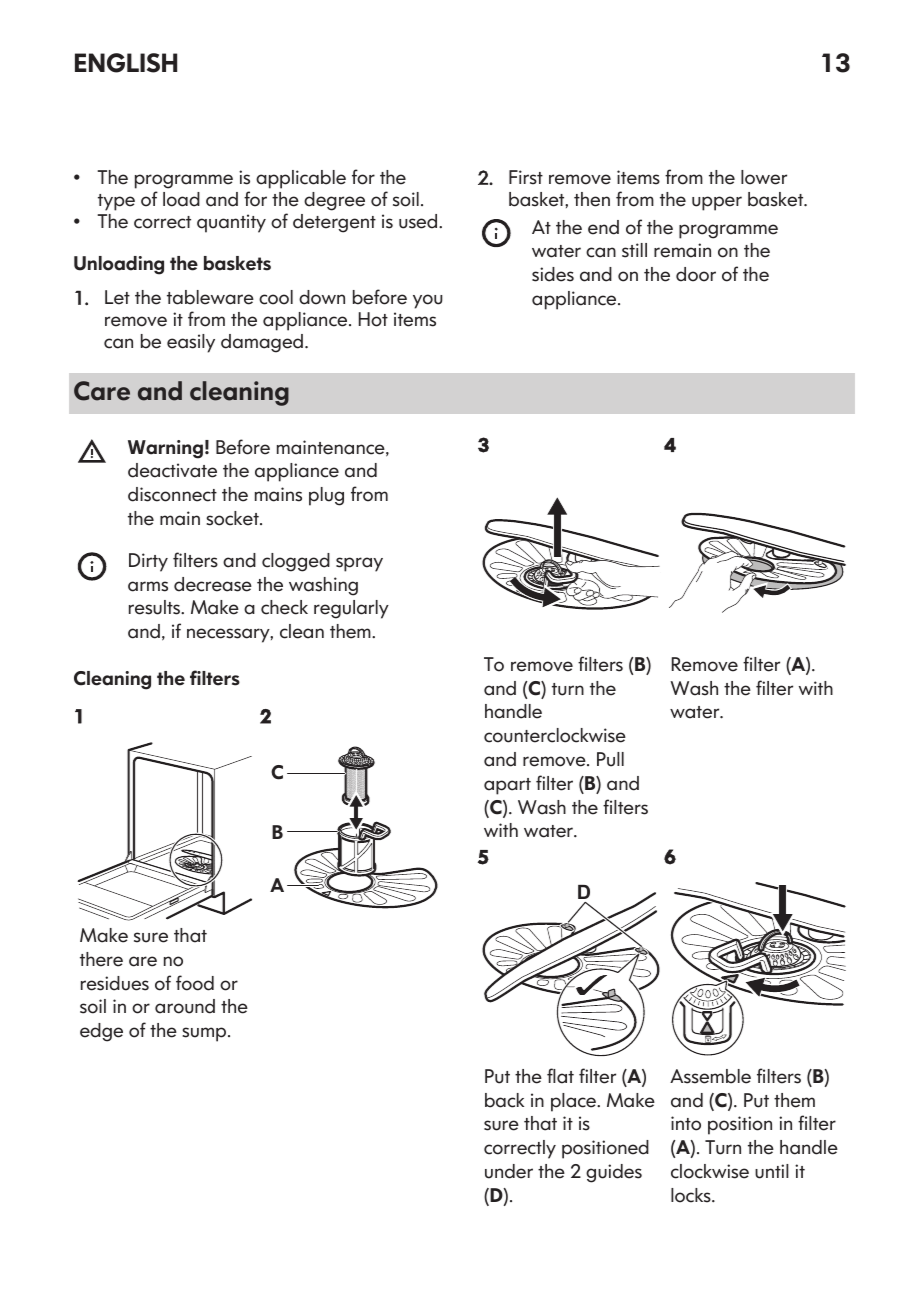  What do you see at coordinates (509, 1171) in the screenshot?
I see `under` at bounding box center [509, 1171].
